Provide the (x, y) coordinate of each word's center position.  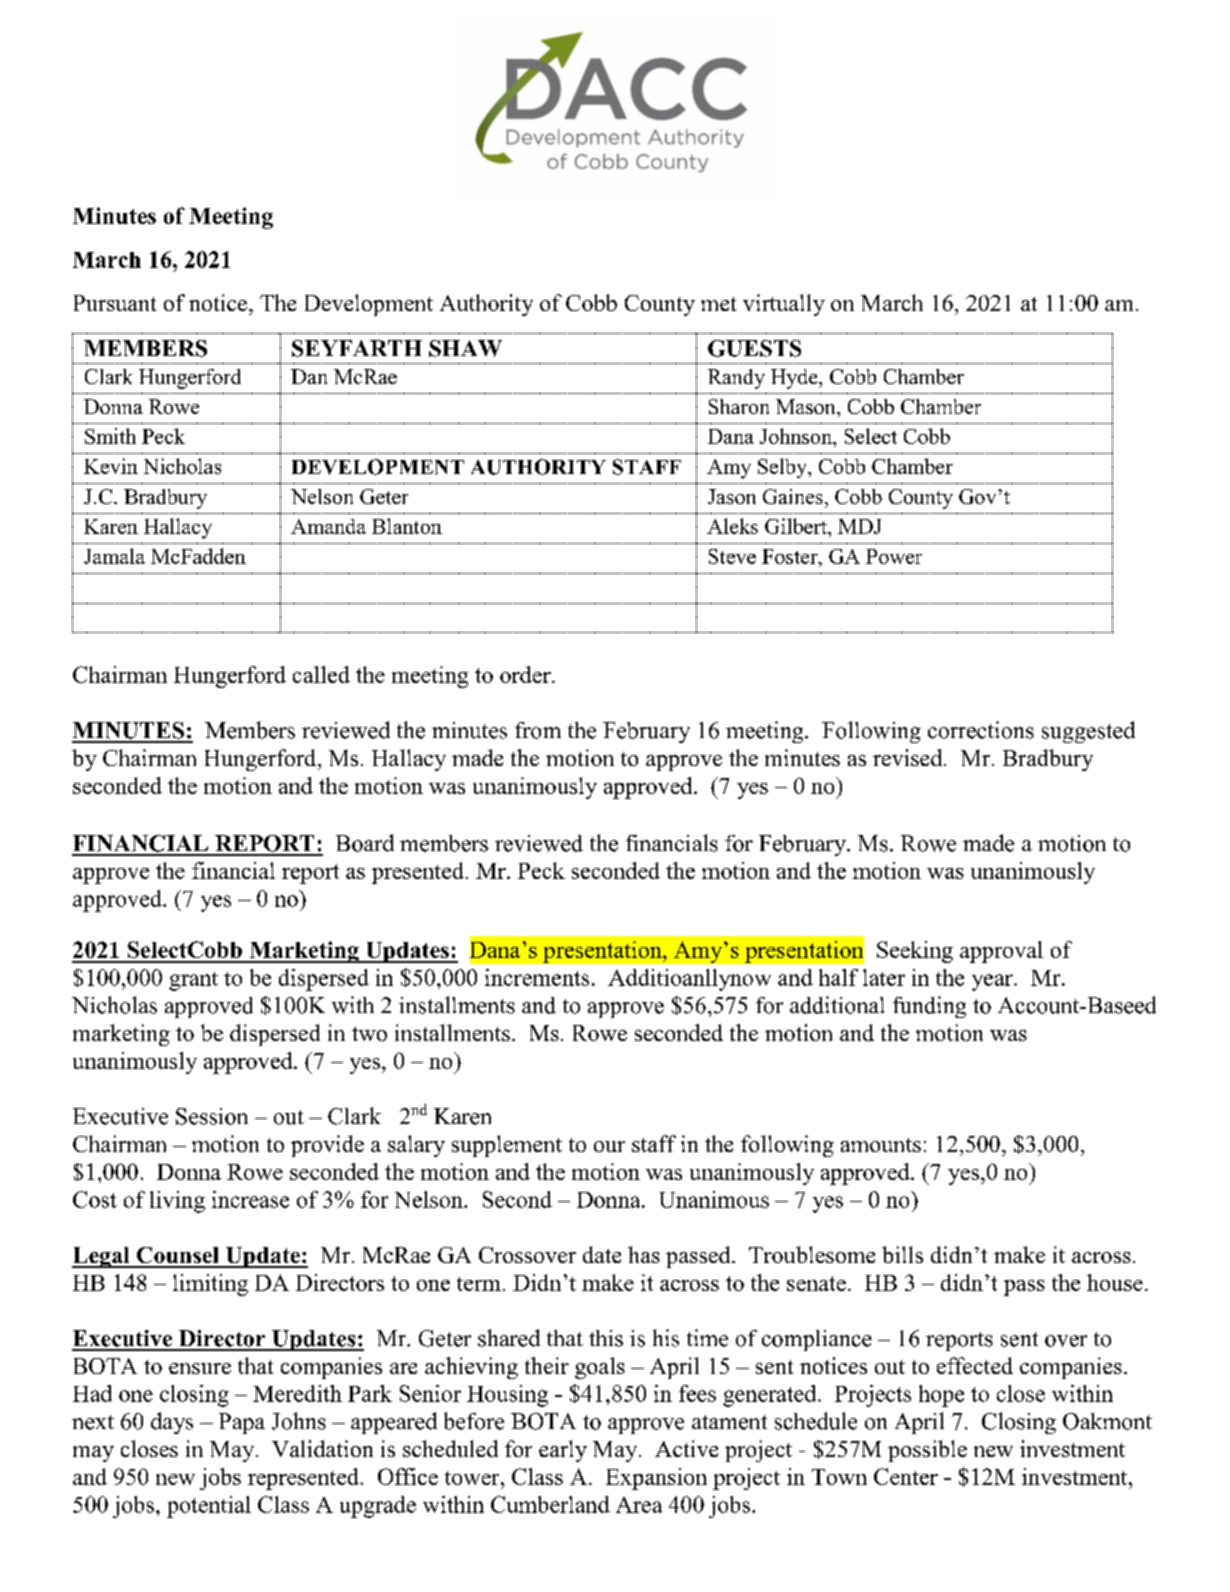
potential (209, 1507)
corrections (981, 730)
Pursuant (115, 303)
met (718, 304)
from (538, 730)
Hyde (795, 379)
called (321, 674)
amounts (881, 1145)
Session (212, 1116)
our (609, 1146)
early (563, 1451)
